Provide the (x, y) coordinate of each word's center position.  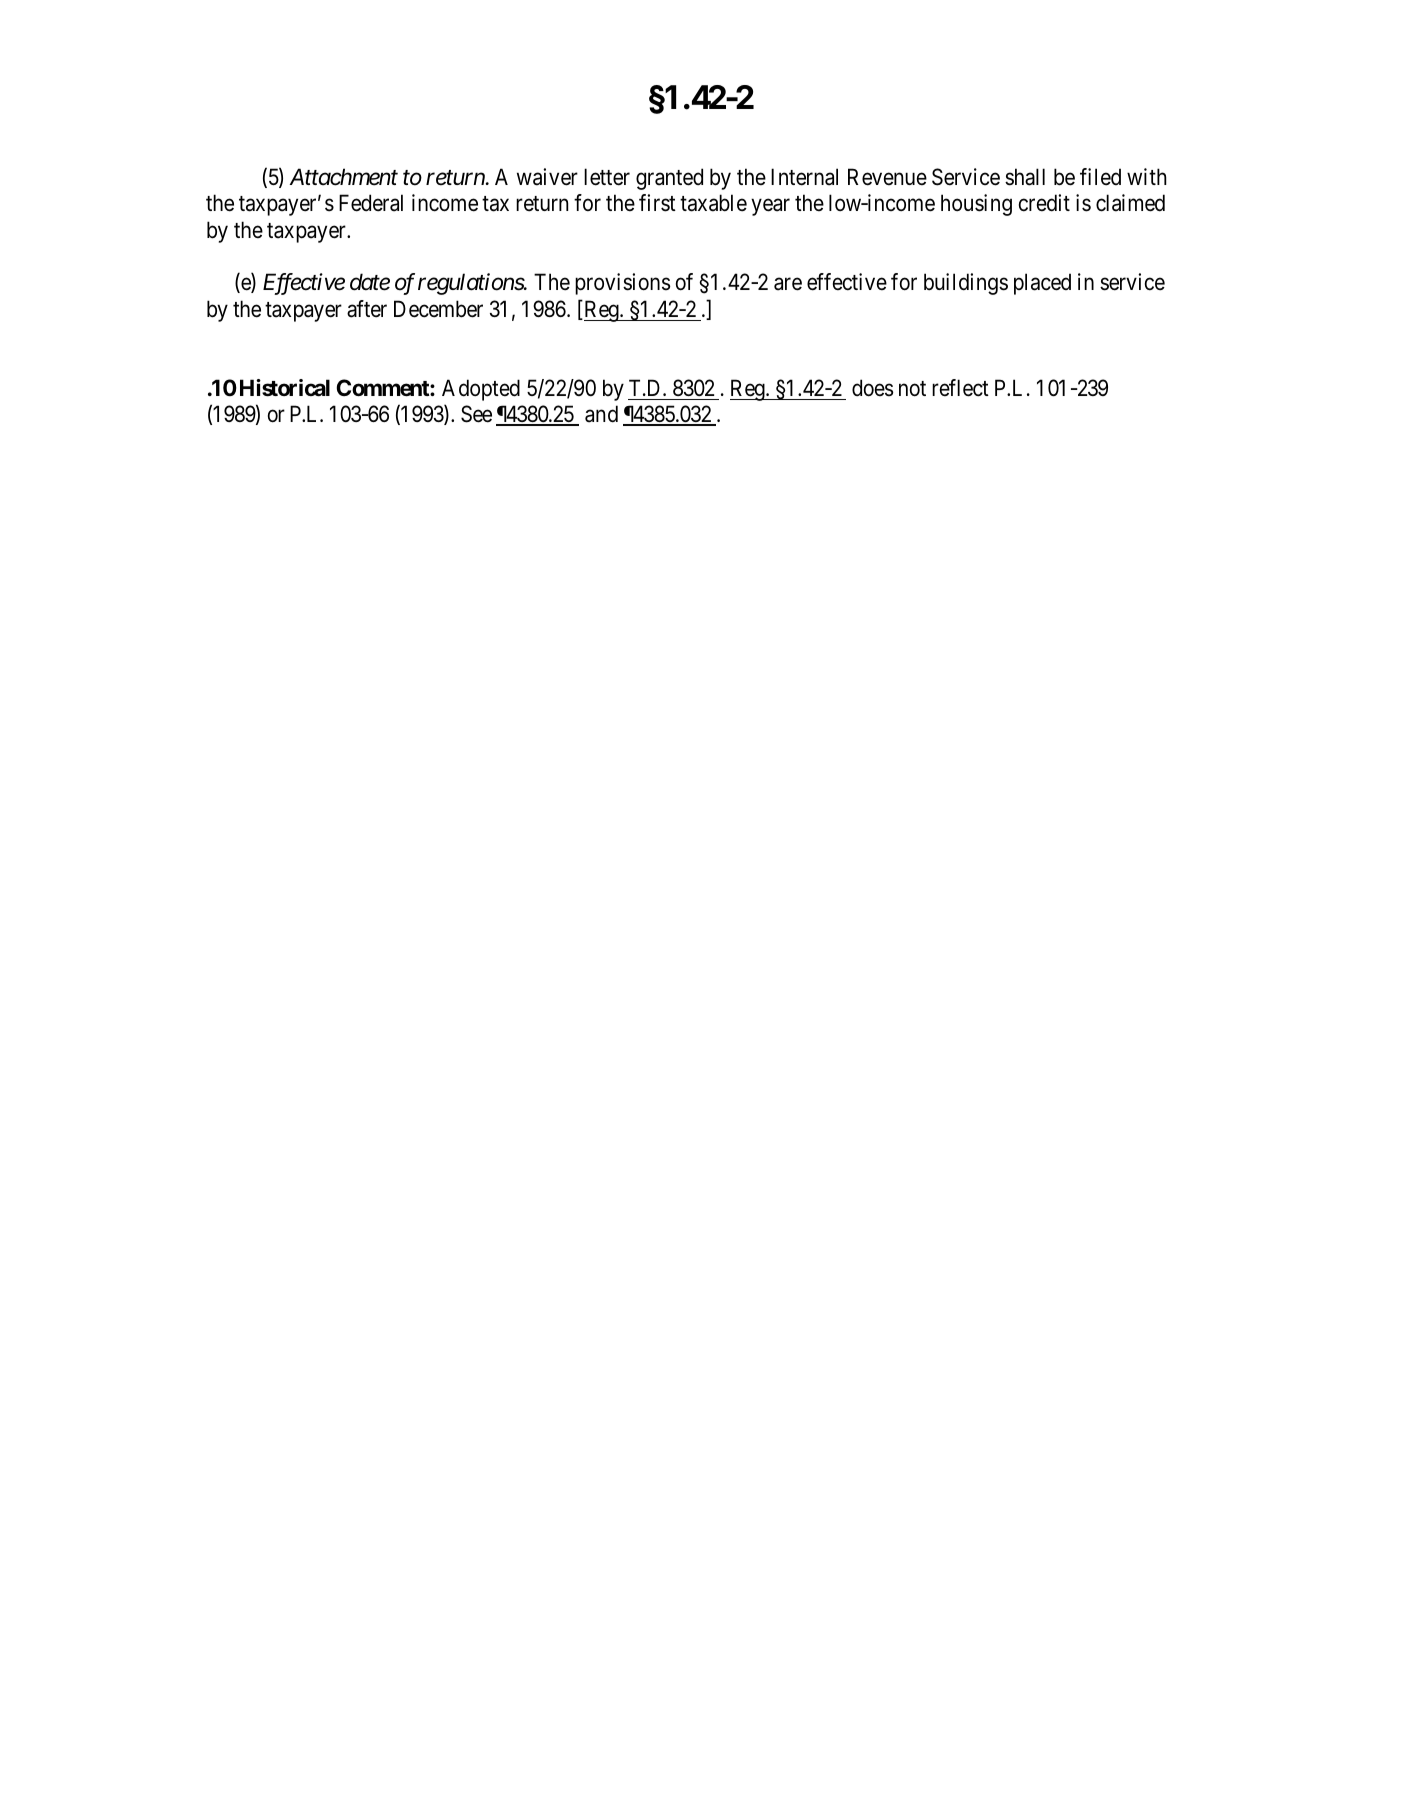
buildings (966, 284)
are (788, 284)
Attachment (344, 177)
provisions (622, 284)
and (601, 414)
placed (1042, 284)
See (476, 414)
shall (1025, 177)
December (438, 309)
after (367, 309)
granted (669, 179)
